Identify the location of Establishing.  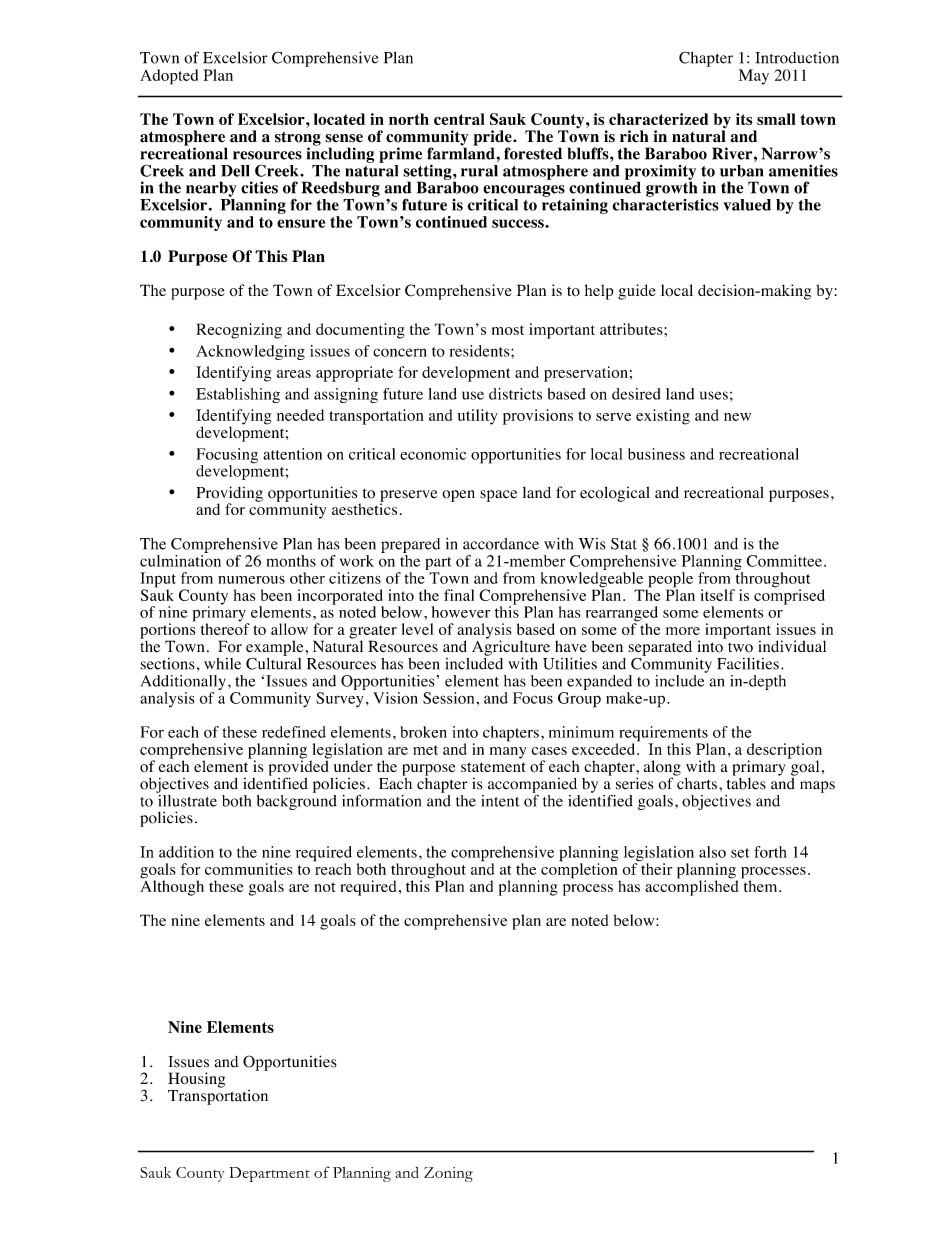
(238, 395).
